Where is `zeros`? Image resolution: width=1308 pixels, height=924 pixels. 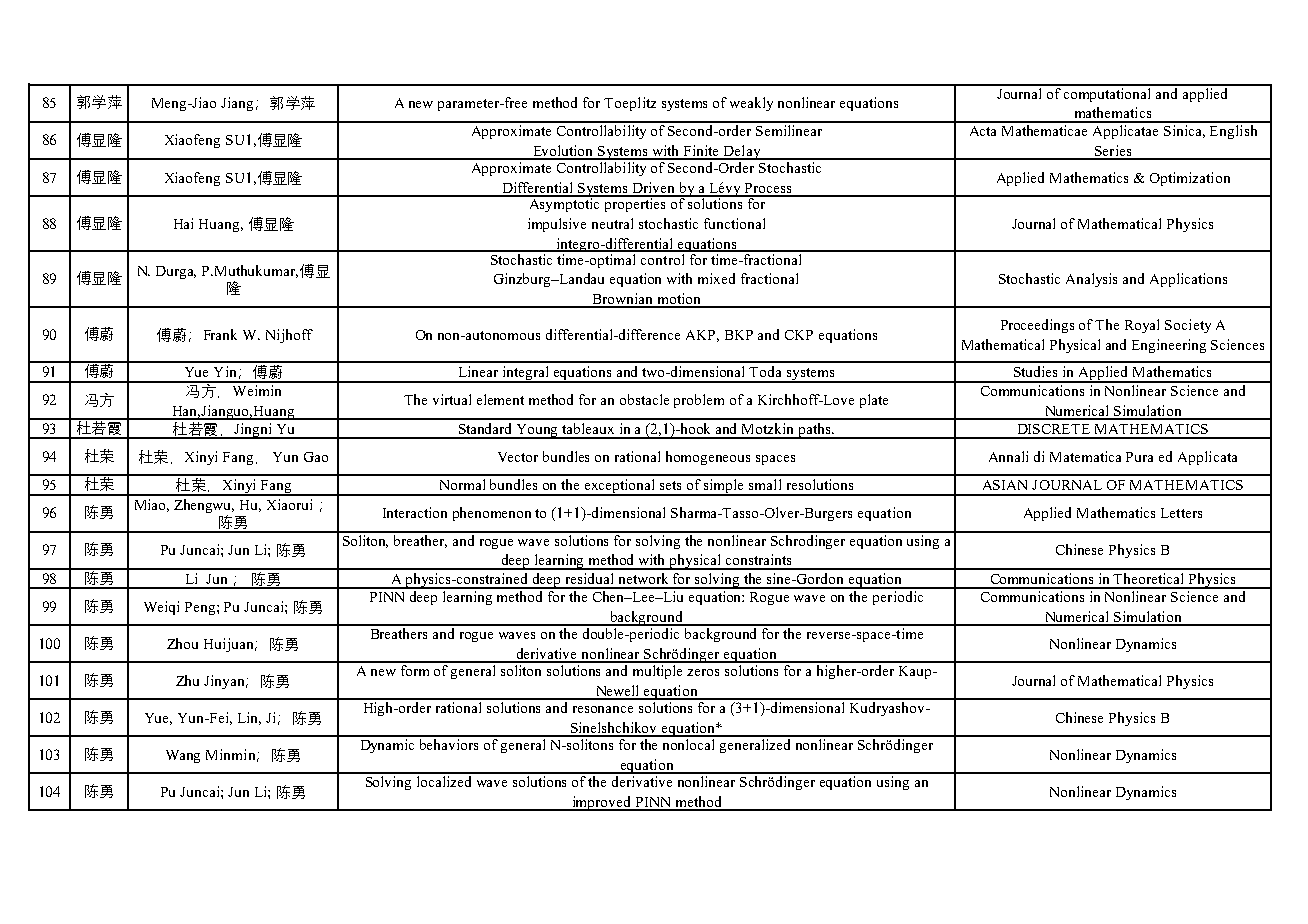 zeros is located at coordinates (703, 672).
